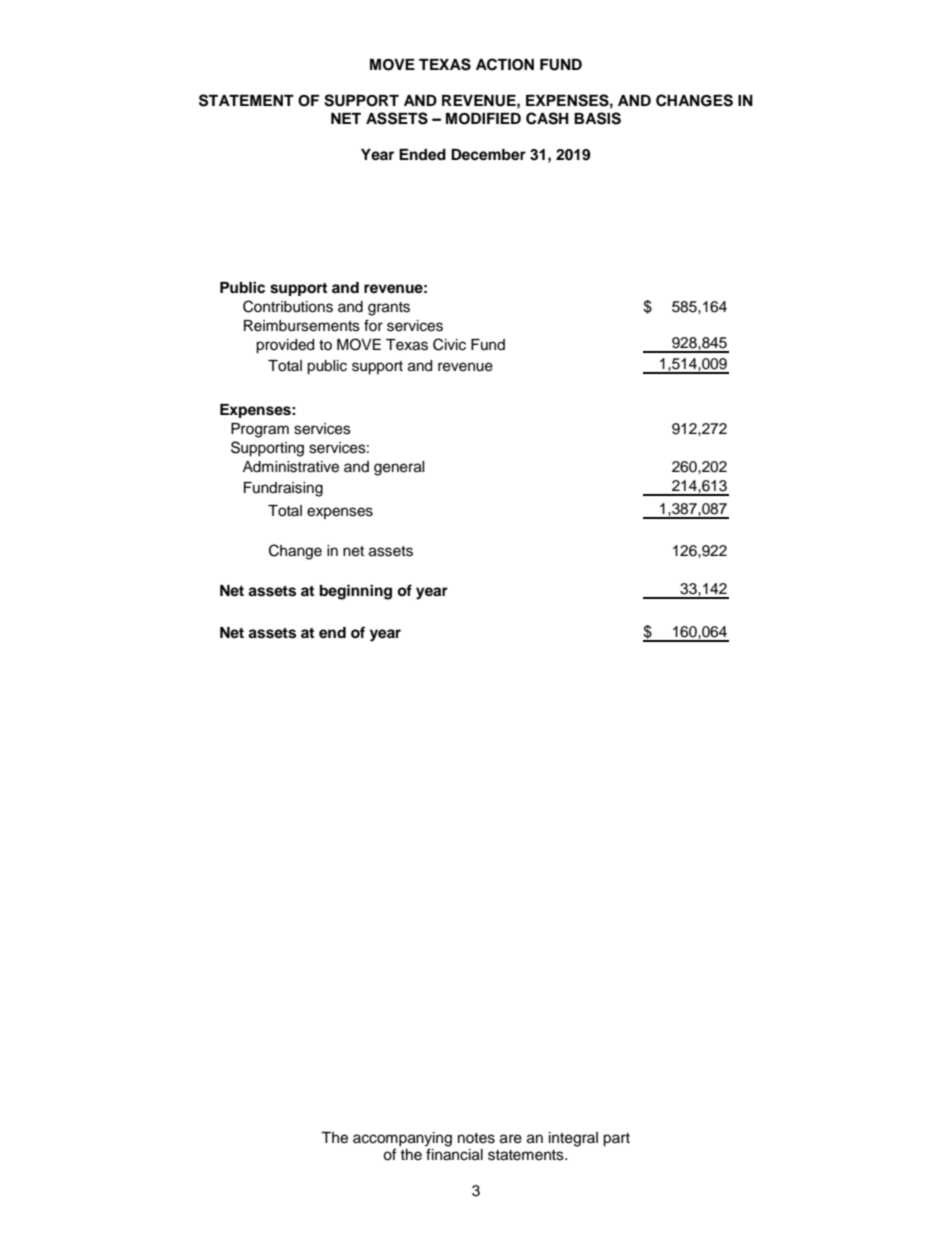 Image resolution: width=952 pixels, height=1233 pixels. I want to click on general, so click(399, 468).
